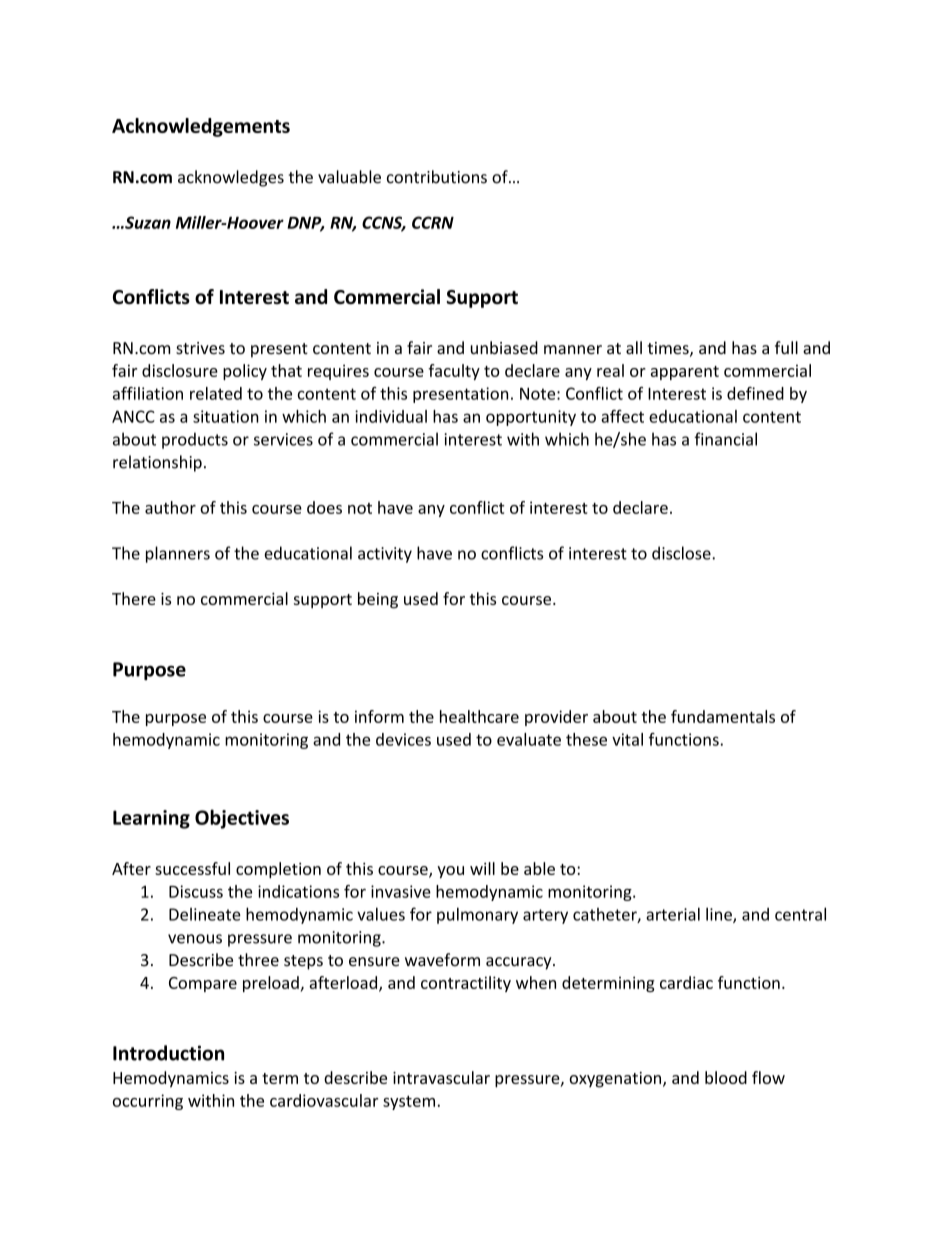 The width and height of the screenshot is (952, 1233). What do you see at coordinates (682, 553) in the screenshot?
I see `disclose` at bounding box center [682, 553].
